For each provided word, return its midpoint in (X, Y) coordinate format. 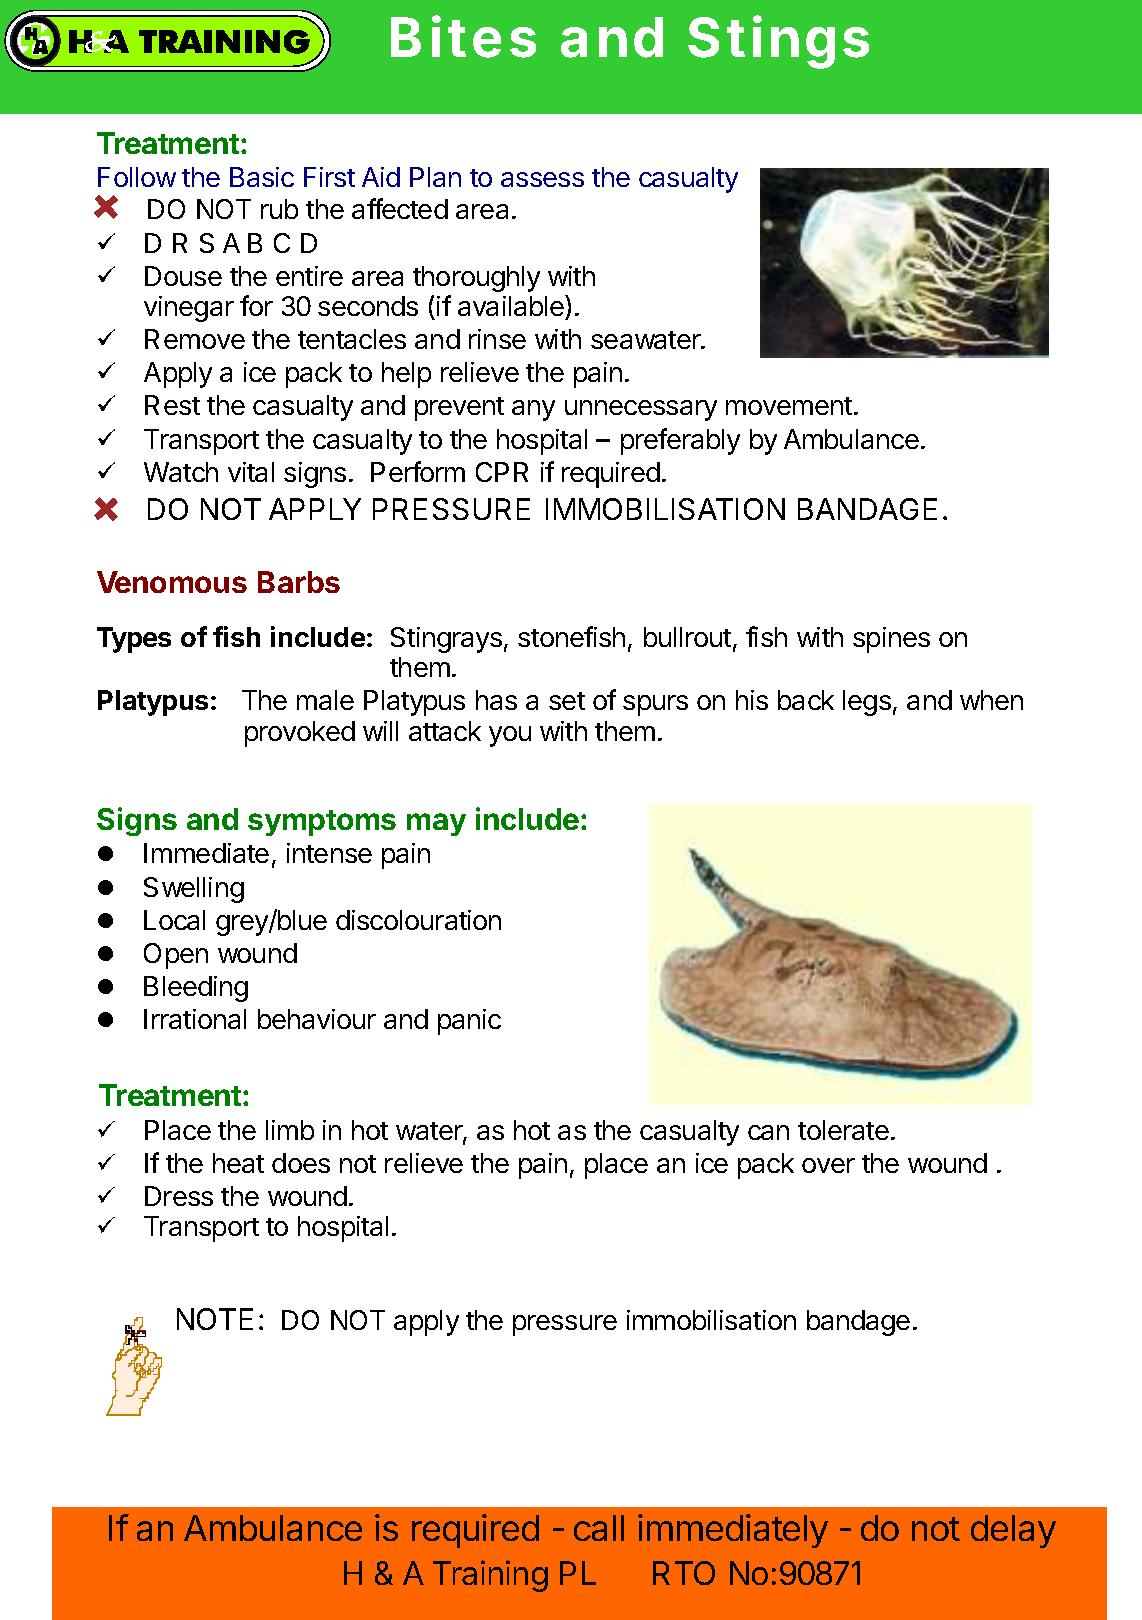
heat (238, 1163)
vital (251, 472)
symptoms (322, 823)
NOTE (215, 1319)
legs (867, 703)
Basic (262, 177)
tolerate (843, 1130)
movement (789, 406)
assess (542, 179)
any (533, 410)
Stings (778, 42)
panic (469, 1022)
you (510, 736)
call (599, 1528)
